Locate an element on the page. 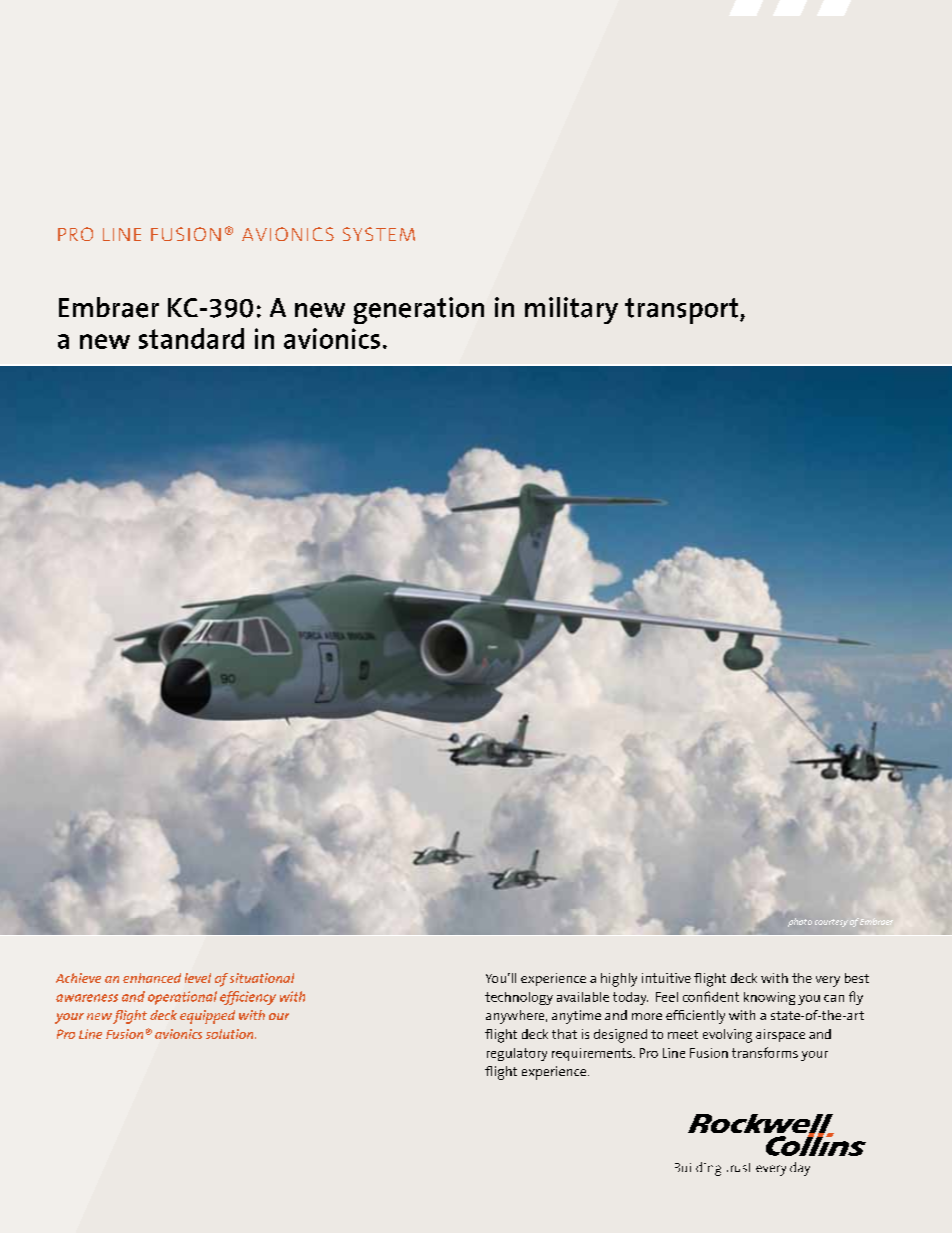  highly is located at coordinates (619, 980).
